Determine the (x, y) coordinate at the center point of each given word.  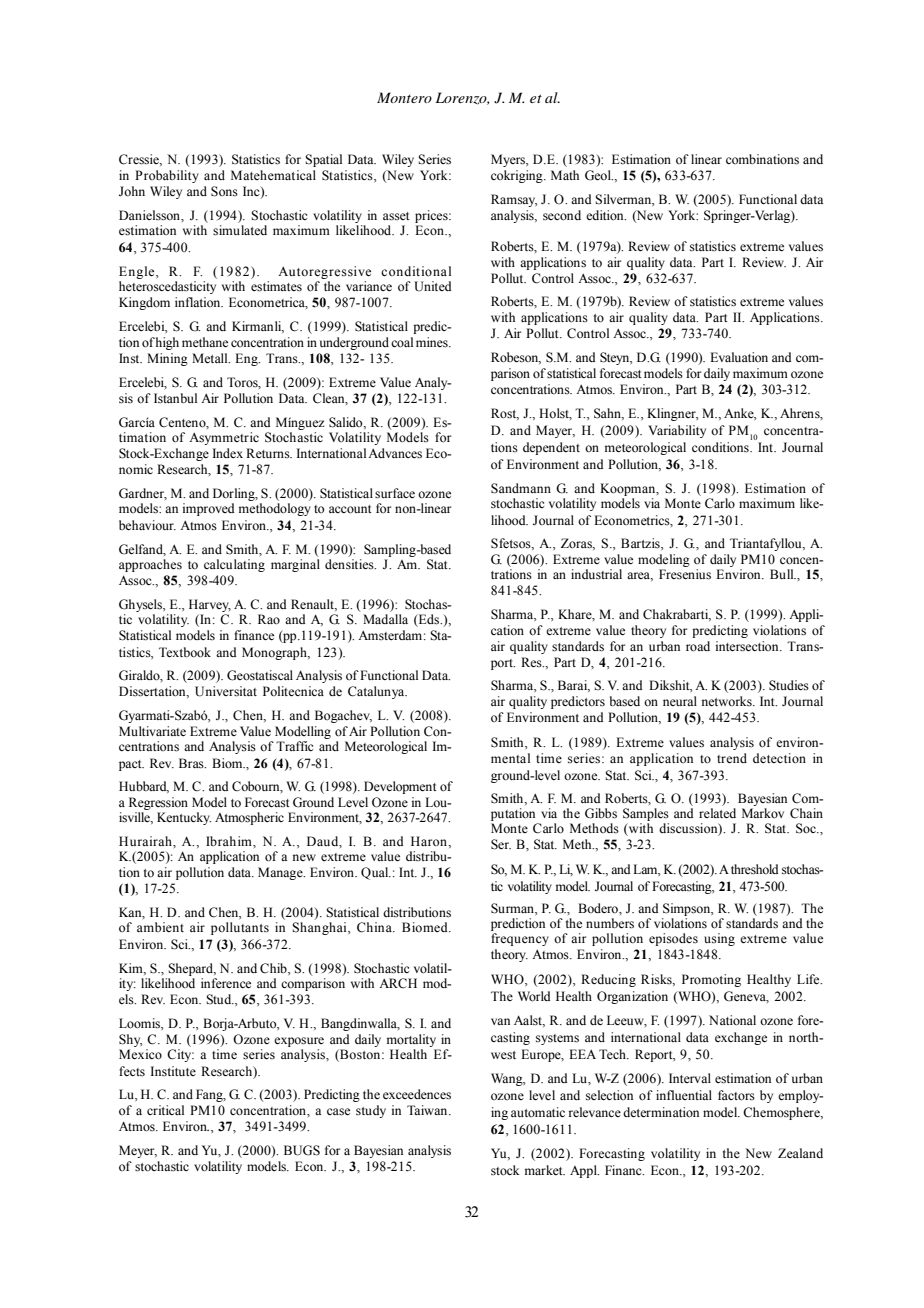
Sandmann (521, 488)
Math (565, 175)
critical (165, 1110)
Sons (224, 191)
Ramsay (514, 200)
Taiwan (428, 1110)
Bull (783, 574)
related (717, 813)
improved (208, 509)
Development (400, 787)
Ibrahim (230, 841)
